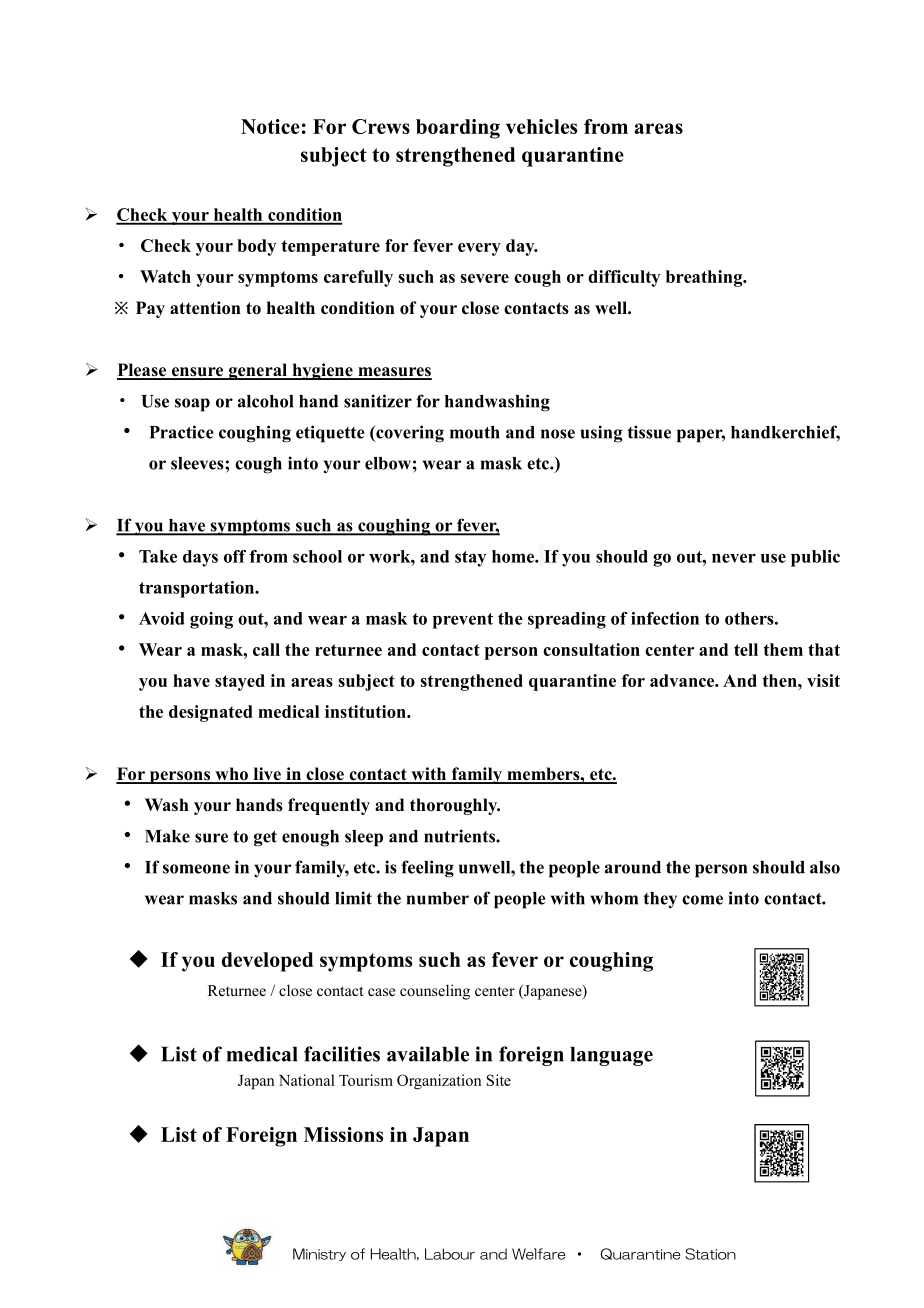 The image size is (924, 1308). I want to click on mouth, so click(475, 432).
